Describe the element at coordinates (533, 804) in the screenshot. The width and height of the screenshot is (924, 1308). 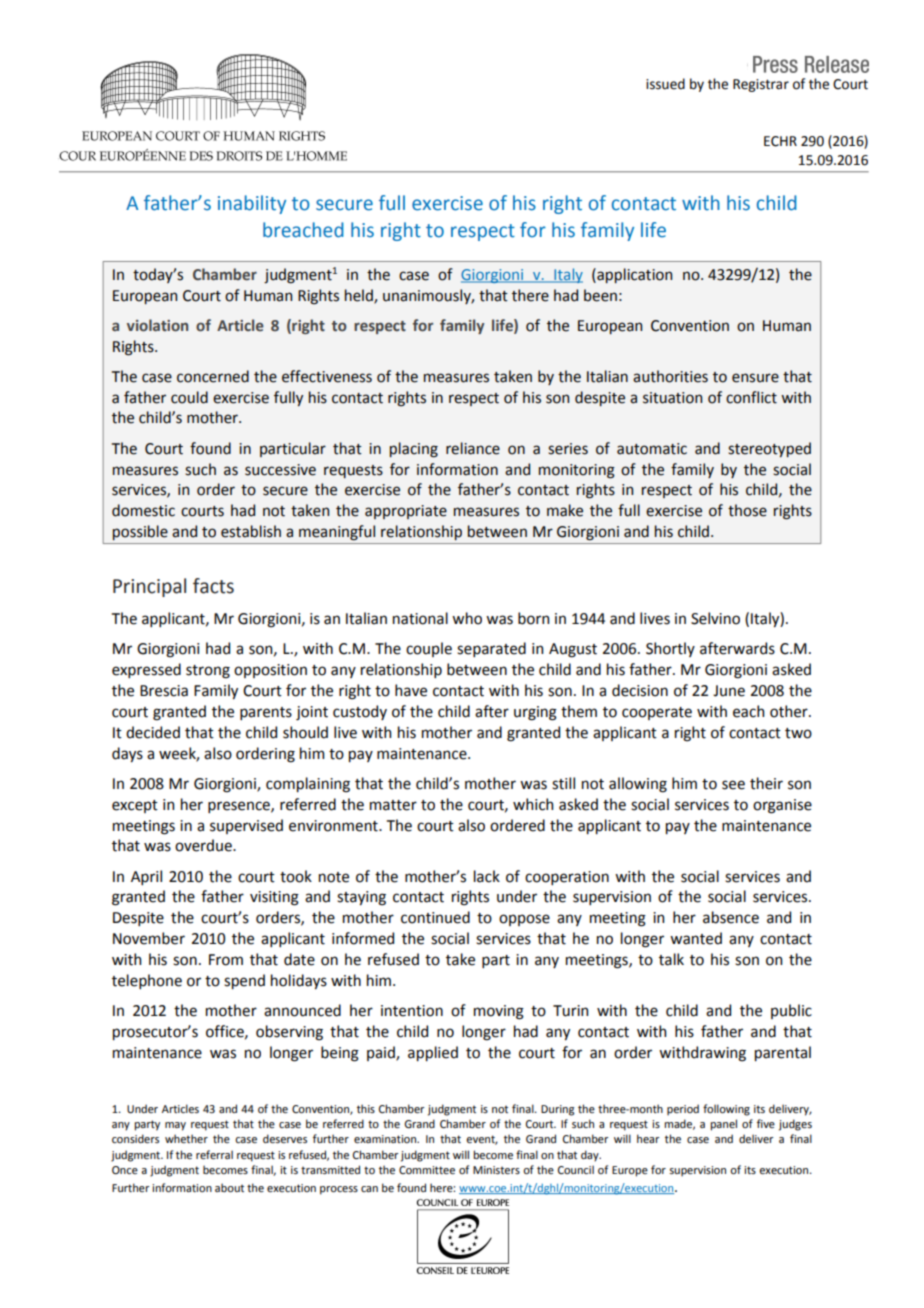
I see `which` at that location.
